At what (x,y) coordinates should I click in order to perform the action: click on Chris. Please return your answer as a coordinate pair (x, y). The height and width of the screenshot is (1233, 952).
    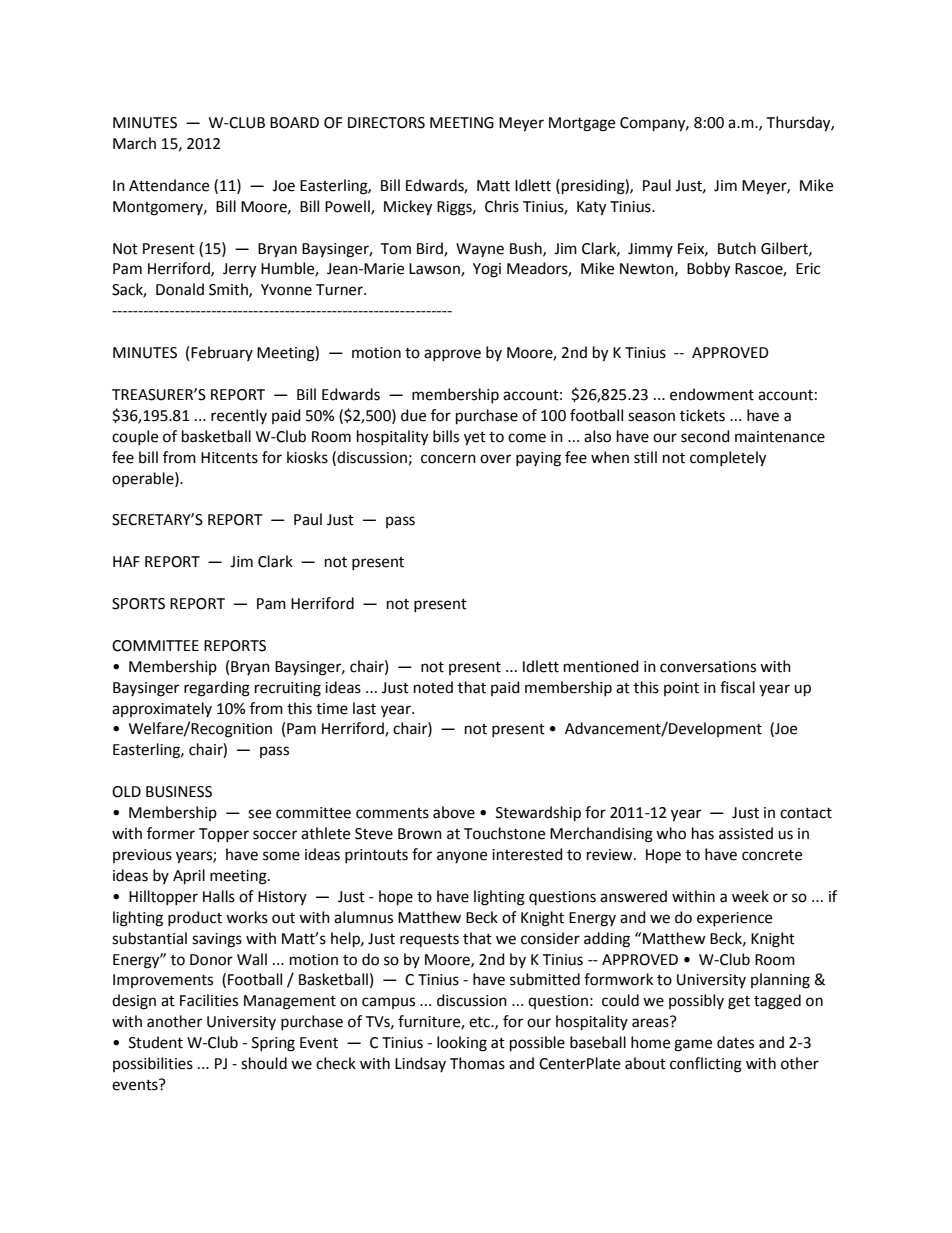
    Looking at the image, I should click on (502, 206).
